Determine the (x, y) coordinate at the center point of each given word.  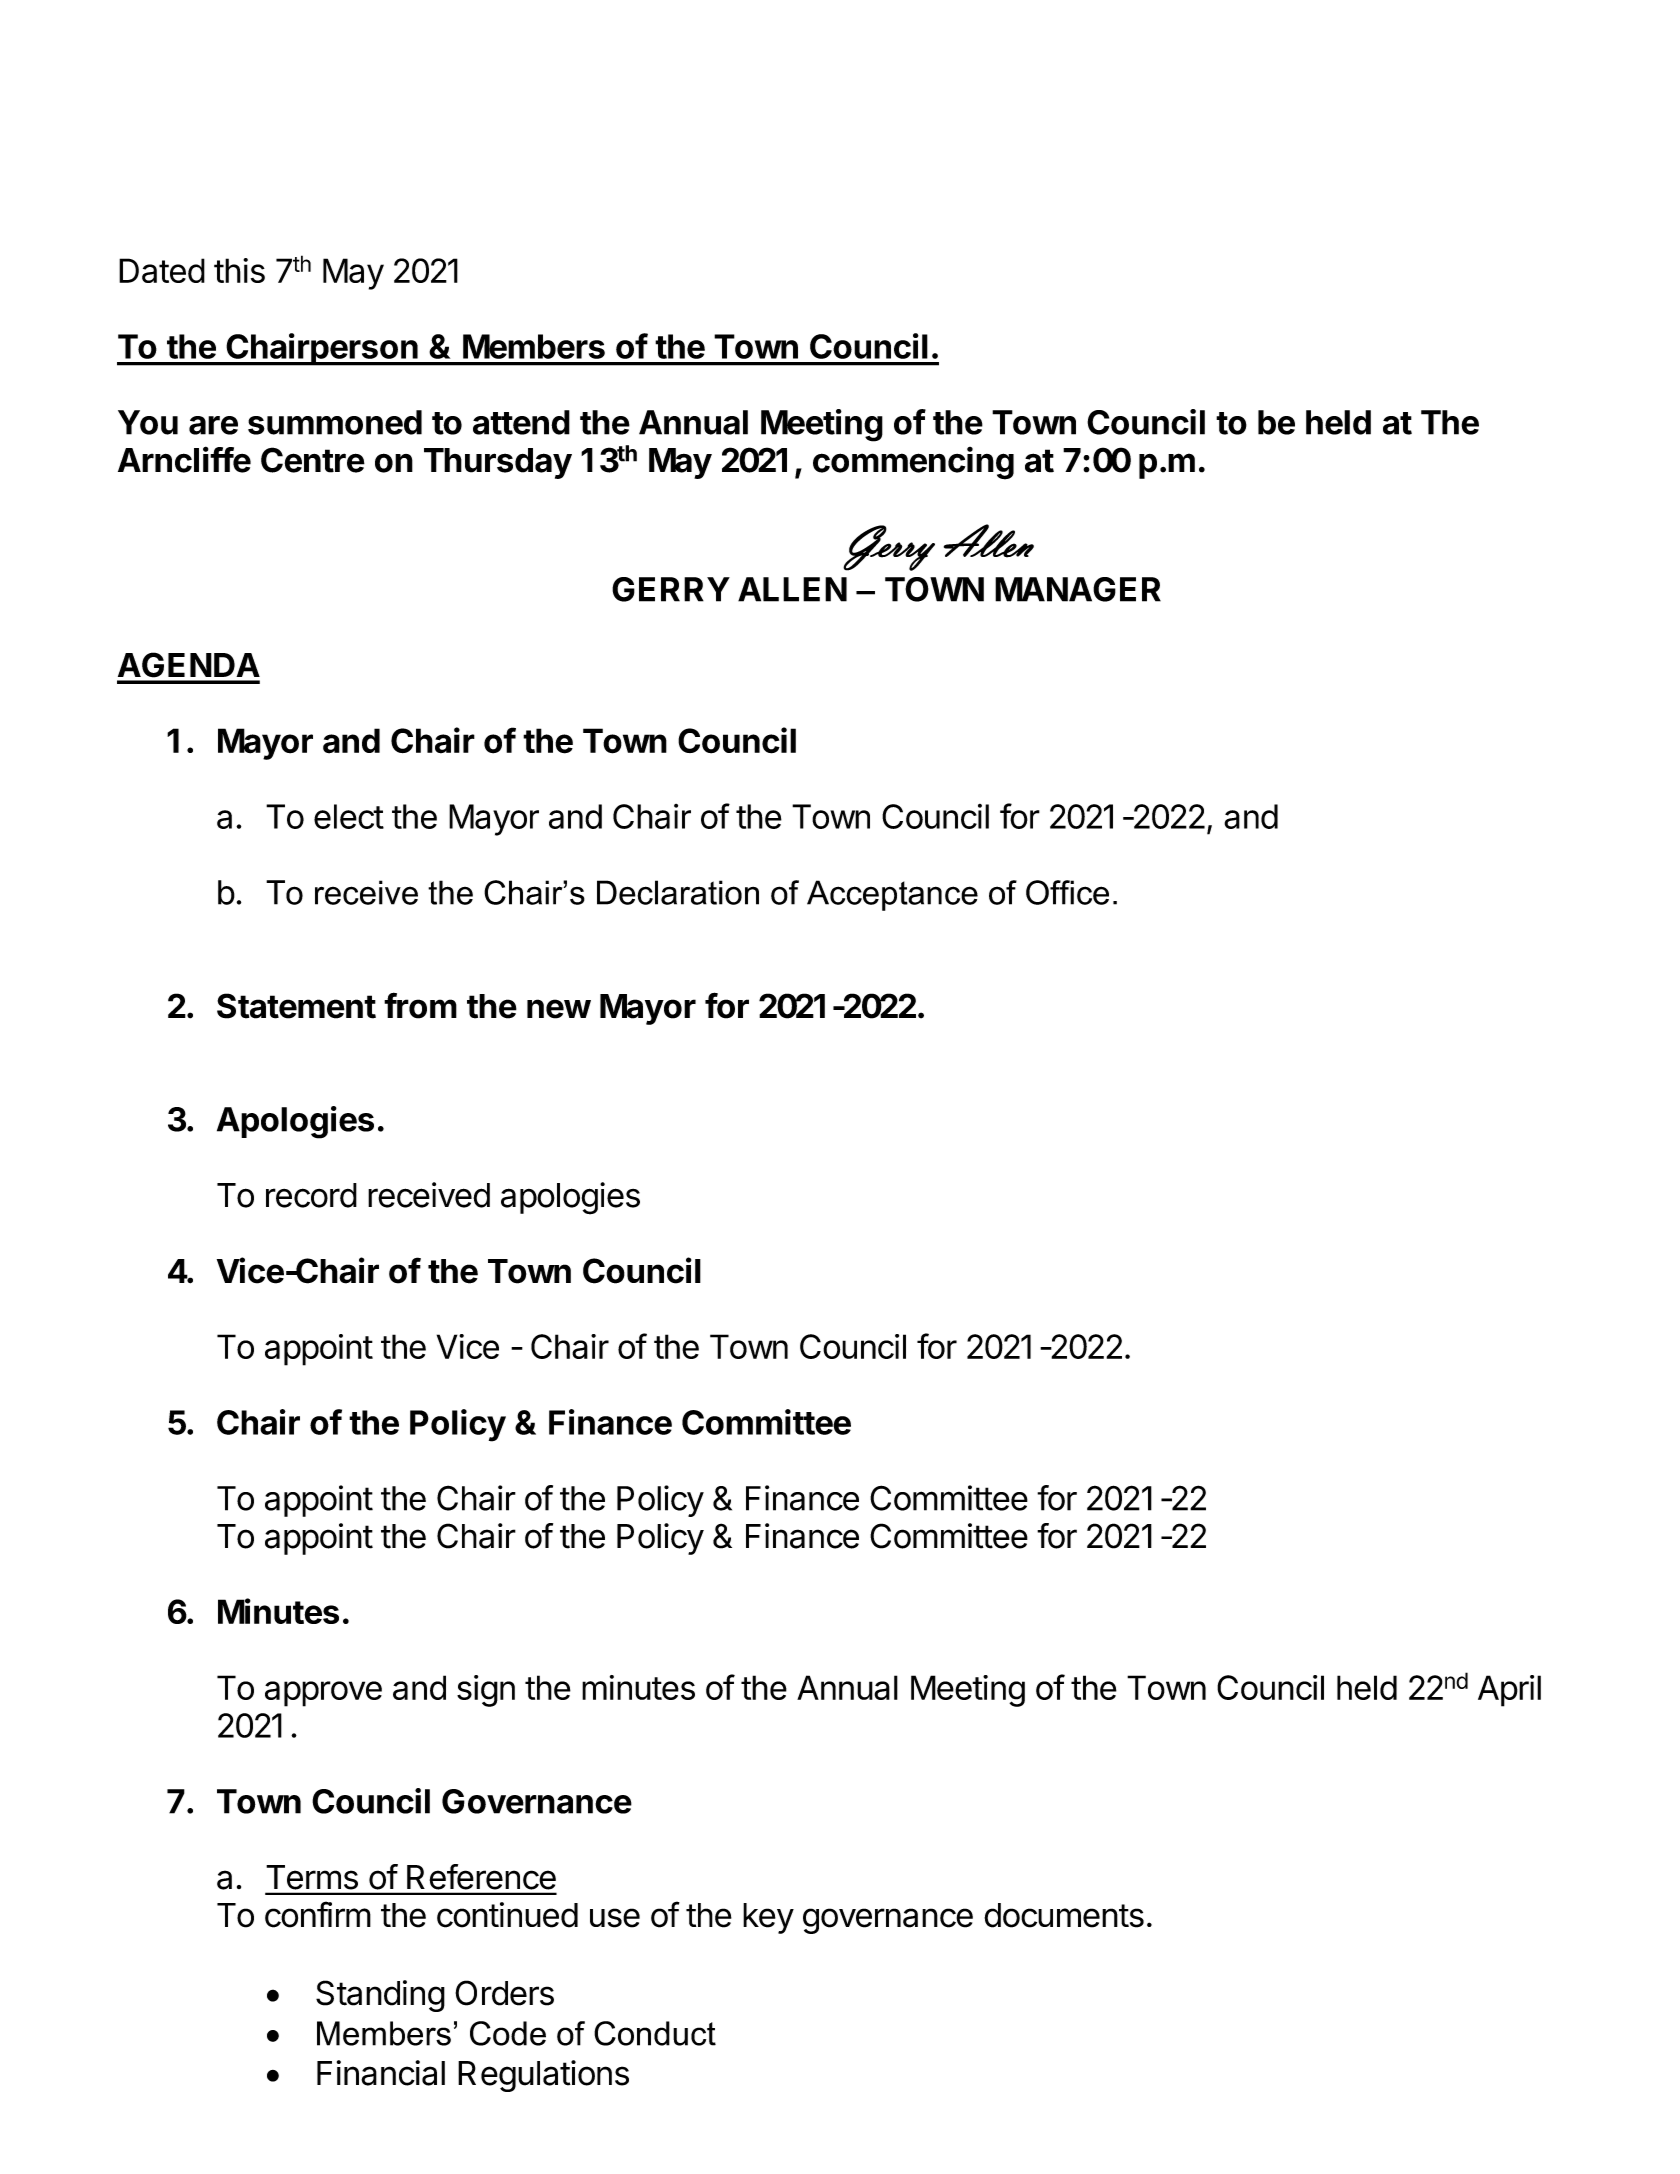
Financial (381, 2073)
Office (1067, 892)
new (559, 1009)
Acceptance (892, 895)
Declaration (678, 892)
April (1509, 1691)
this (239, 270)
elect (349, 816)
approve (323, 1694)
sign (486, 1691)
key (768, 1918)
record (311, 1195)
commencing (913, 463)
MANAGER (1078, 589)
